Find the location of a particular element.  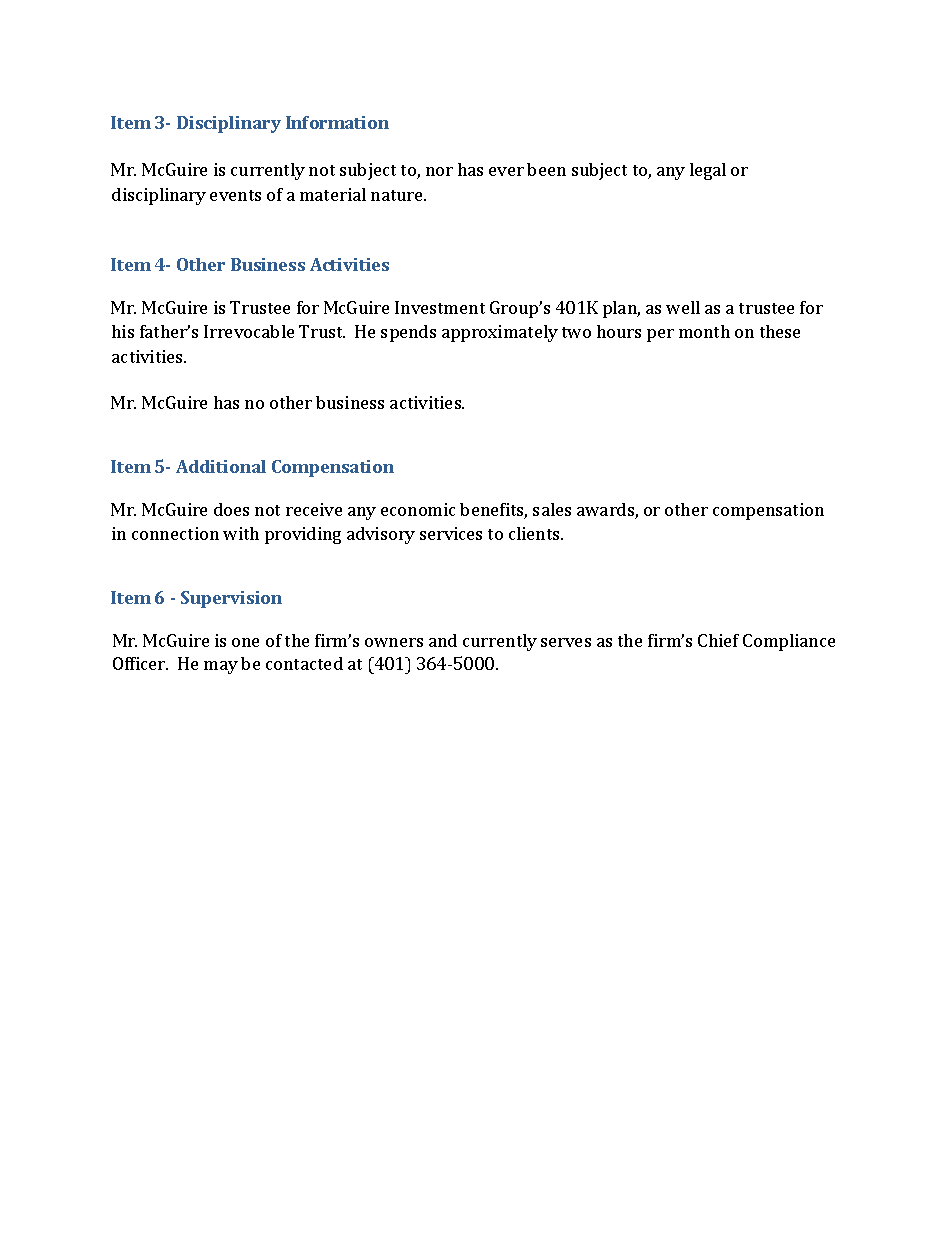

his is located at coordinates (123, 331).
